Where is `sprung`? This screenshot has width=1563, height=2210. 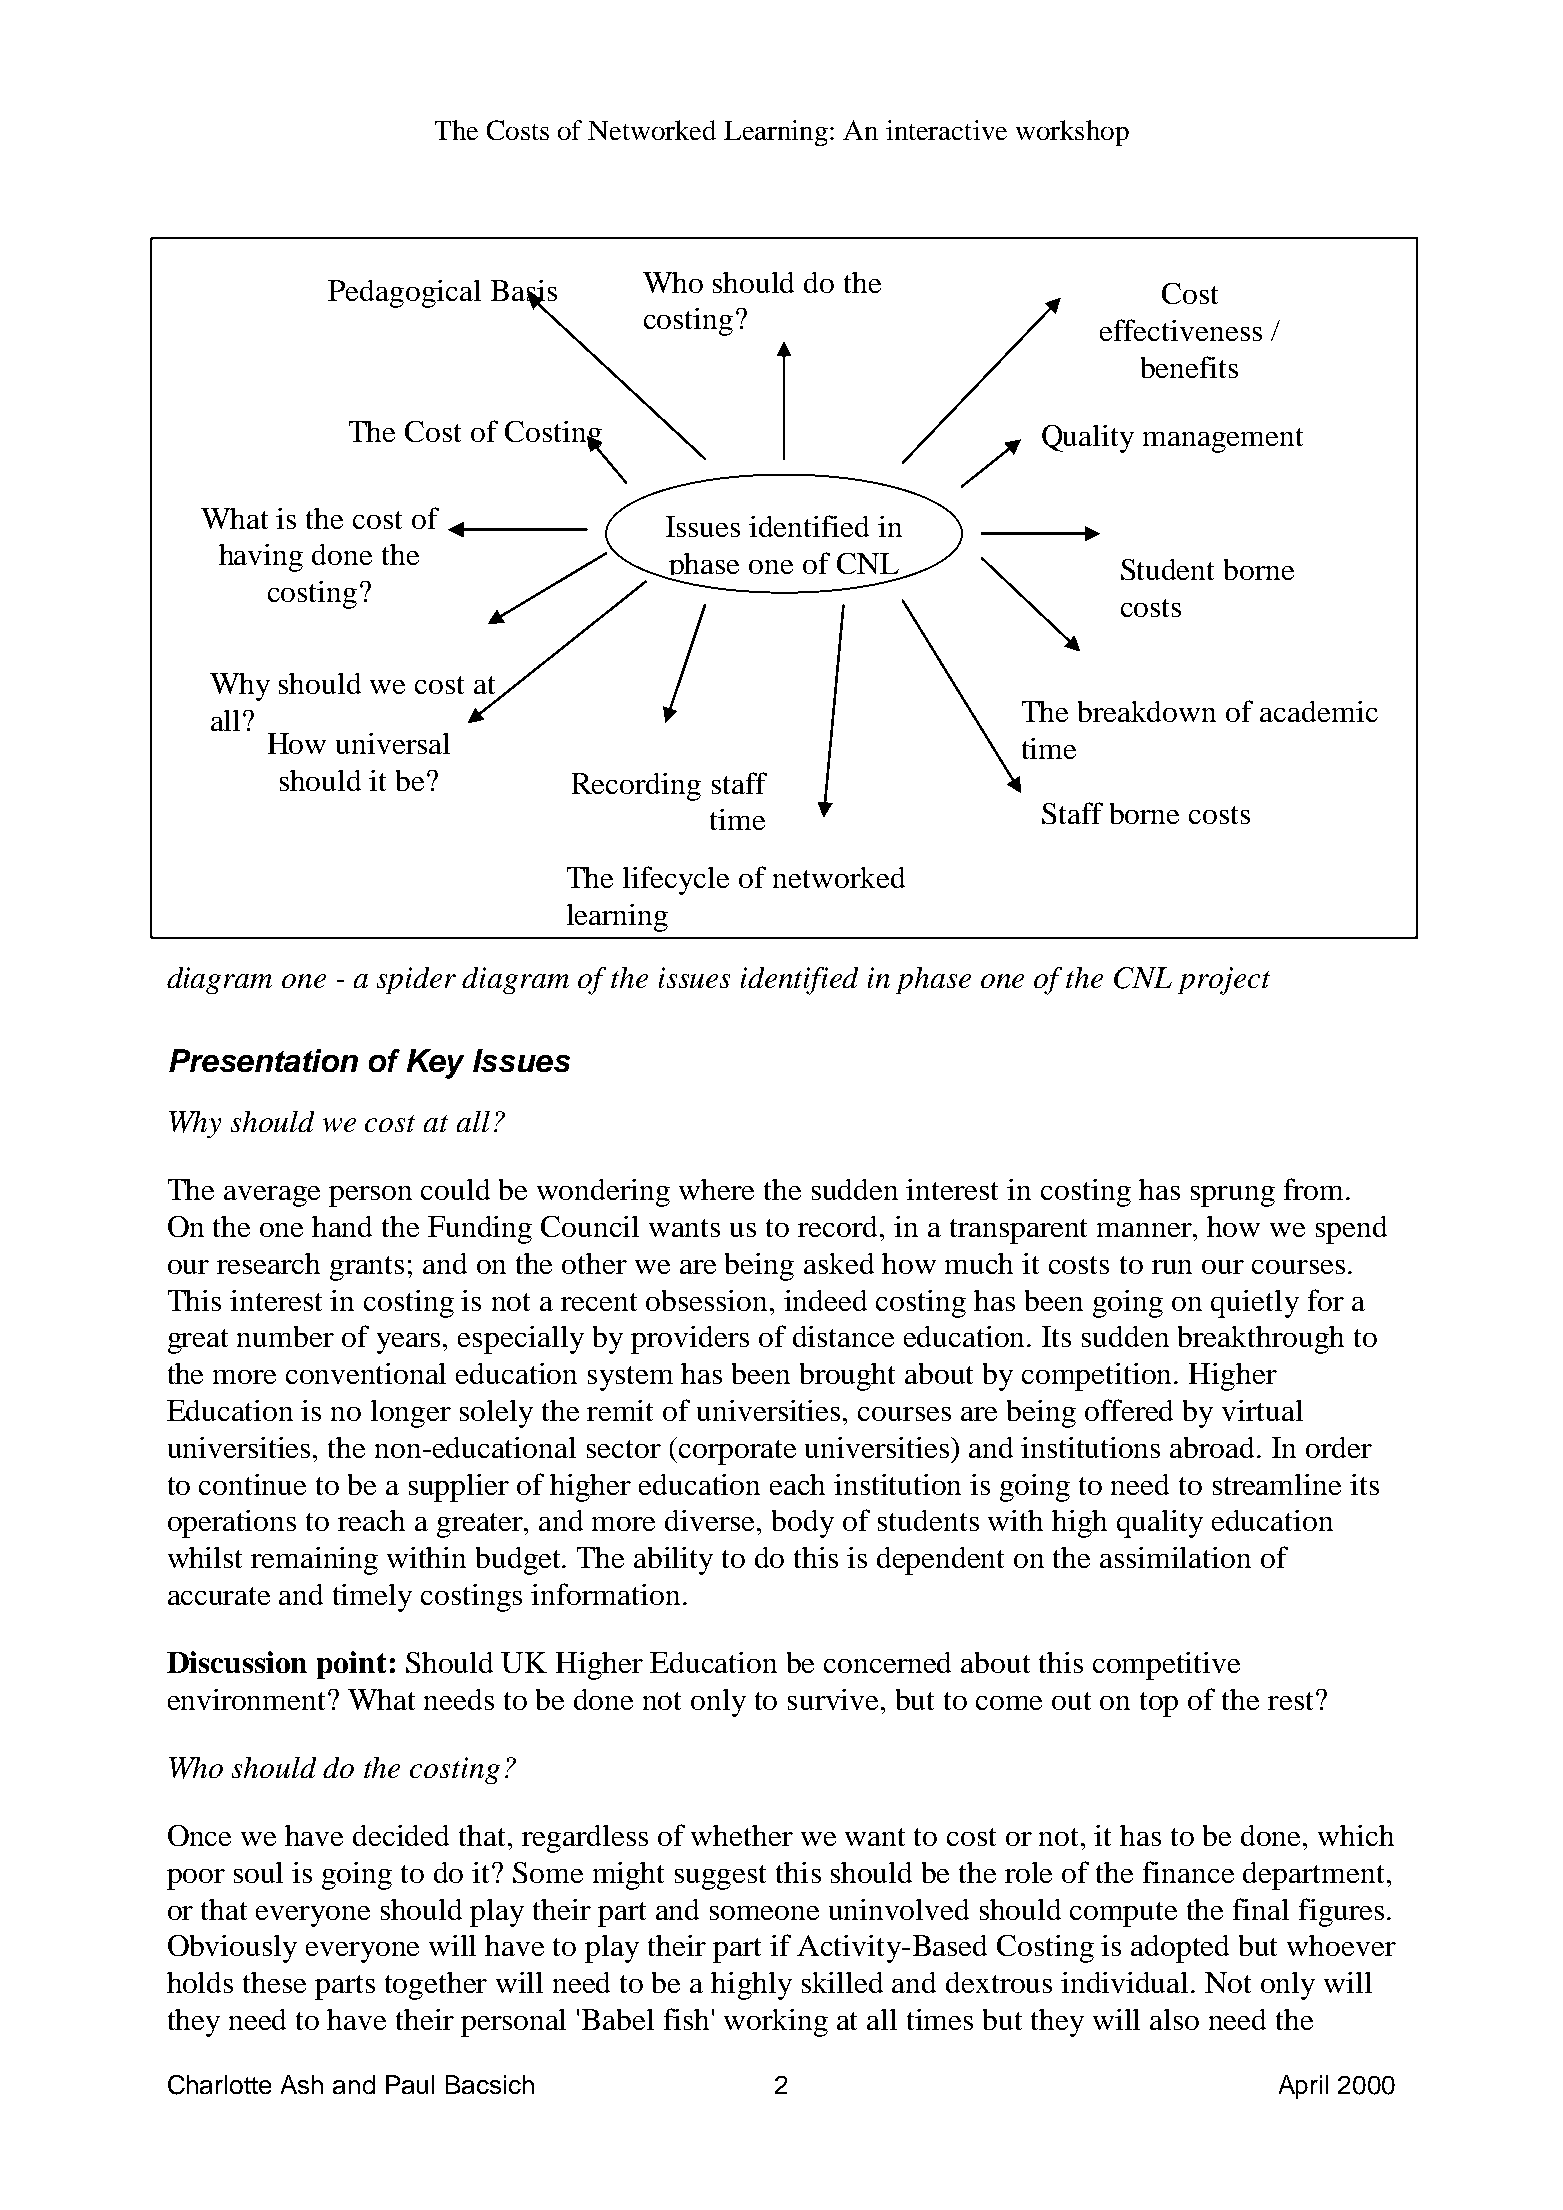
sprung is located at coordinates (1233, 1196).
